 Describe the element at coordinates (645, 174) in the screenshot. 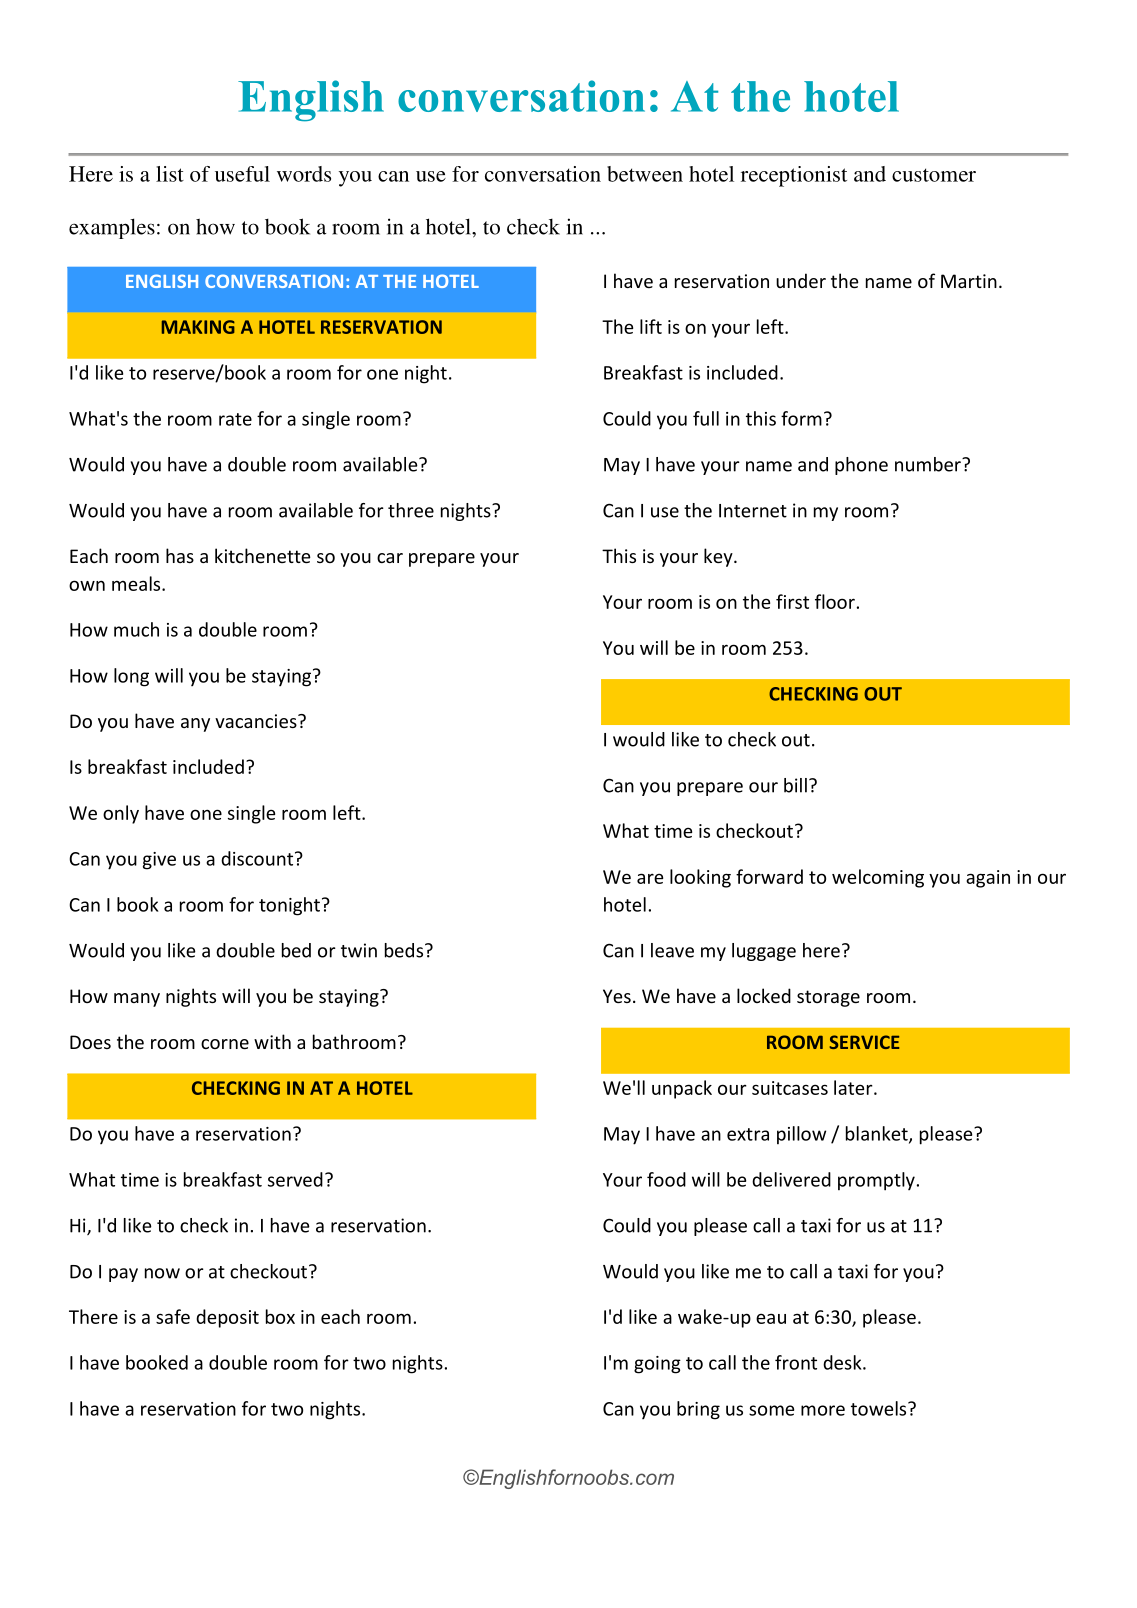

I see `between` at that location.
